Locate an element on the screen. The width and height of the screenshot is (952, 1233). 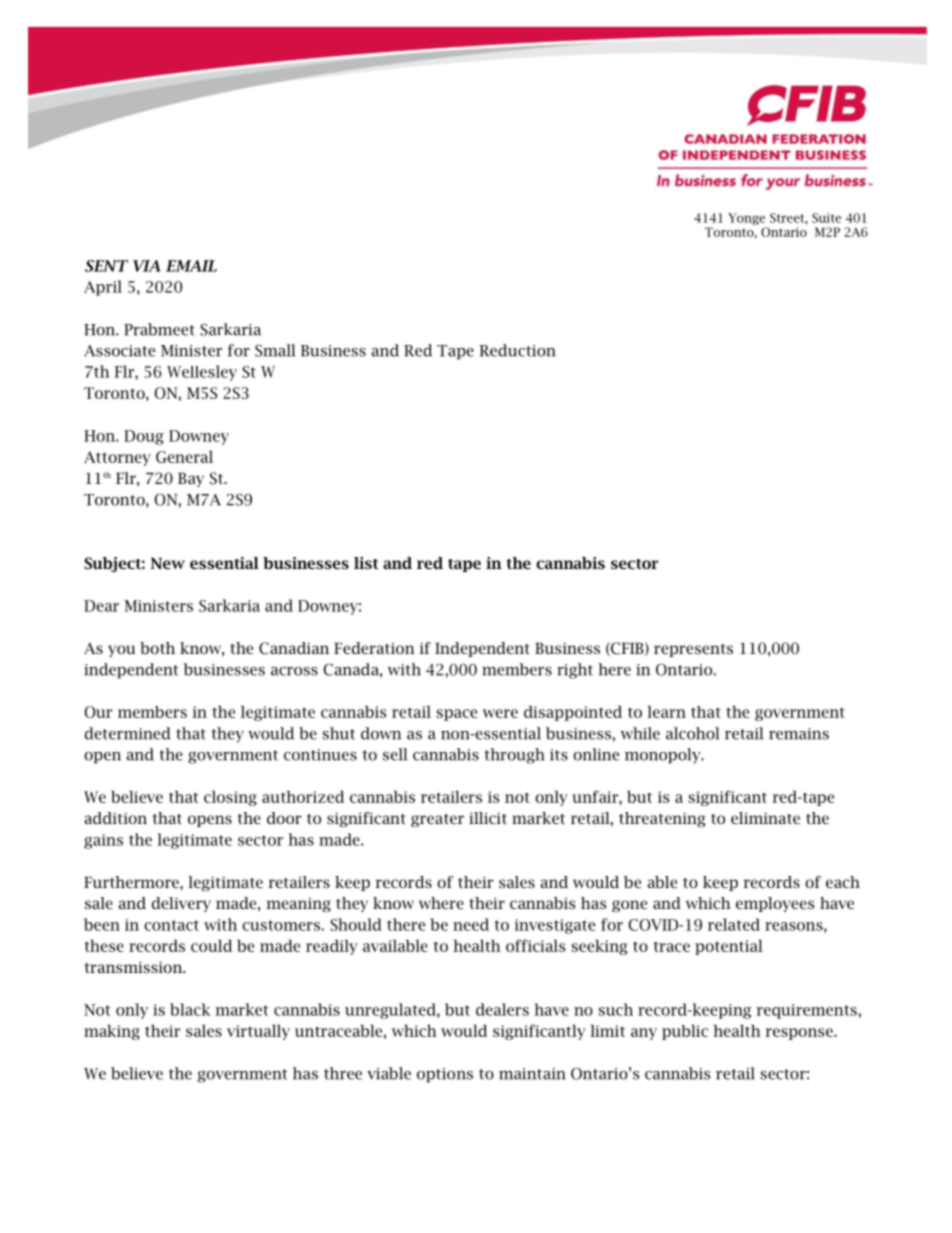
determined is located at coordinates (127, 733).
